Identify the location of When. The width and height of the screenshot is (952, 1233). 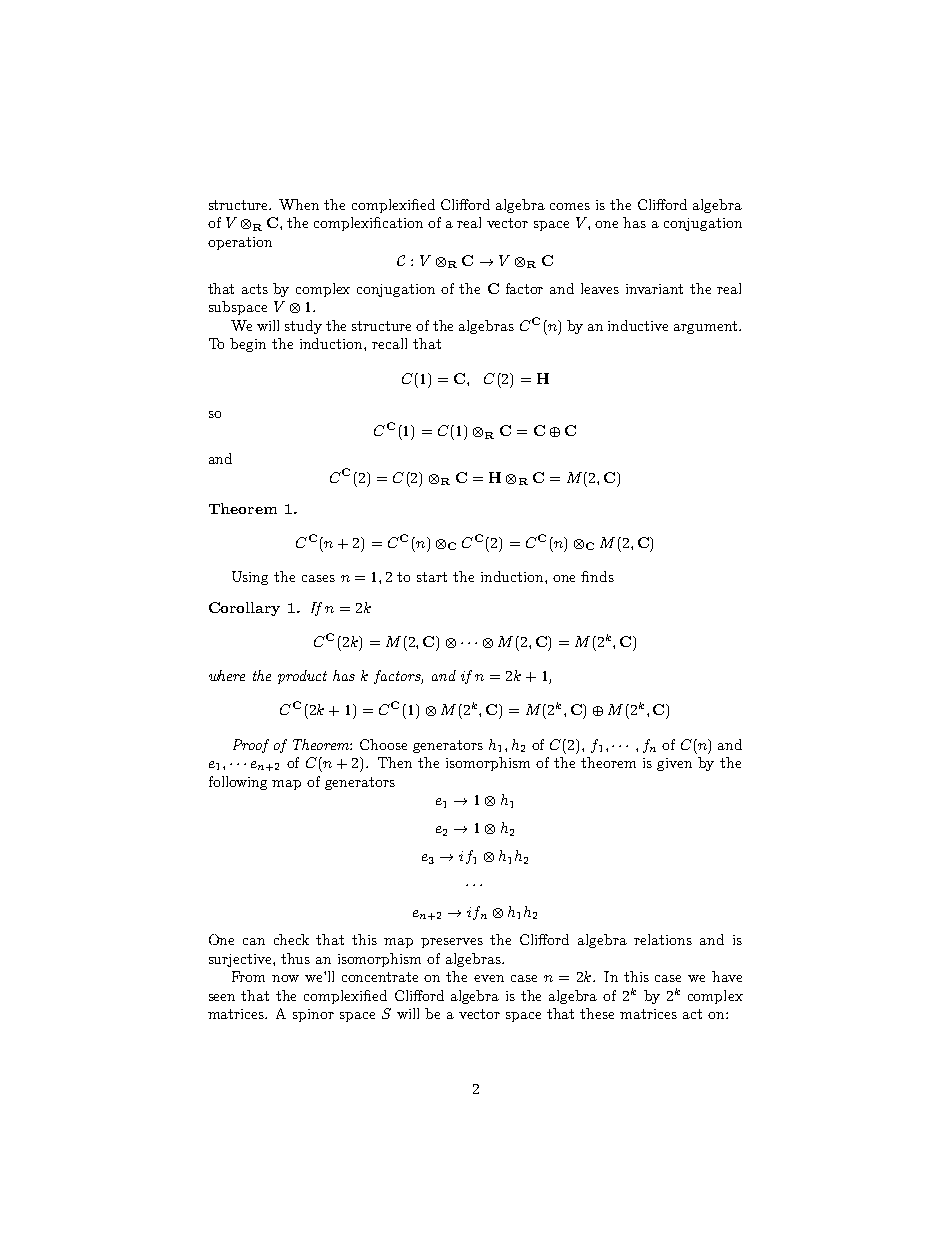
(299, 204).
